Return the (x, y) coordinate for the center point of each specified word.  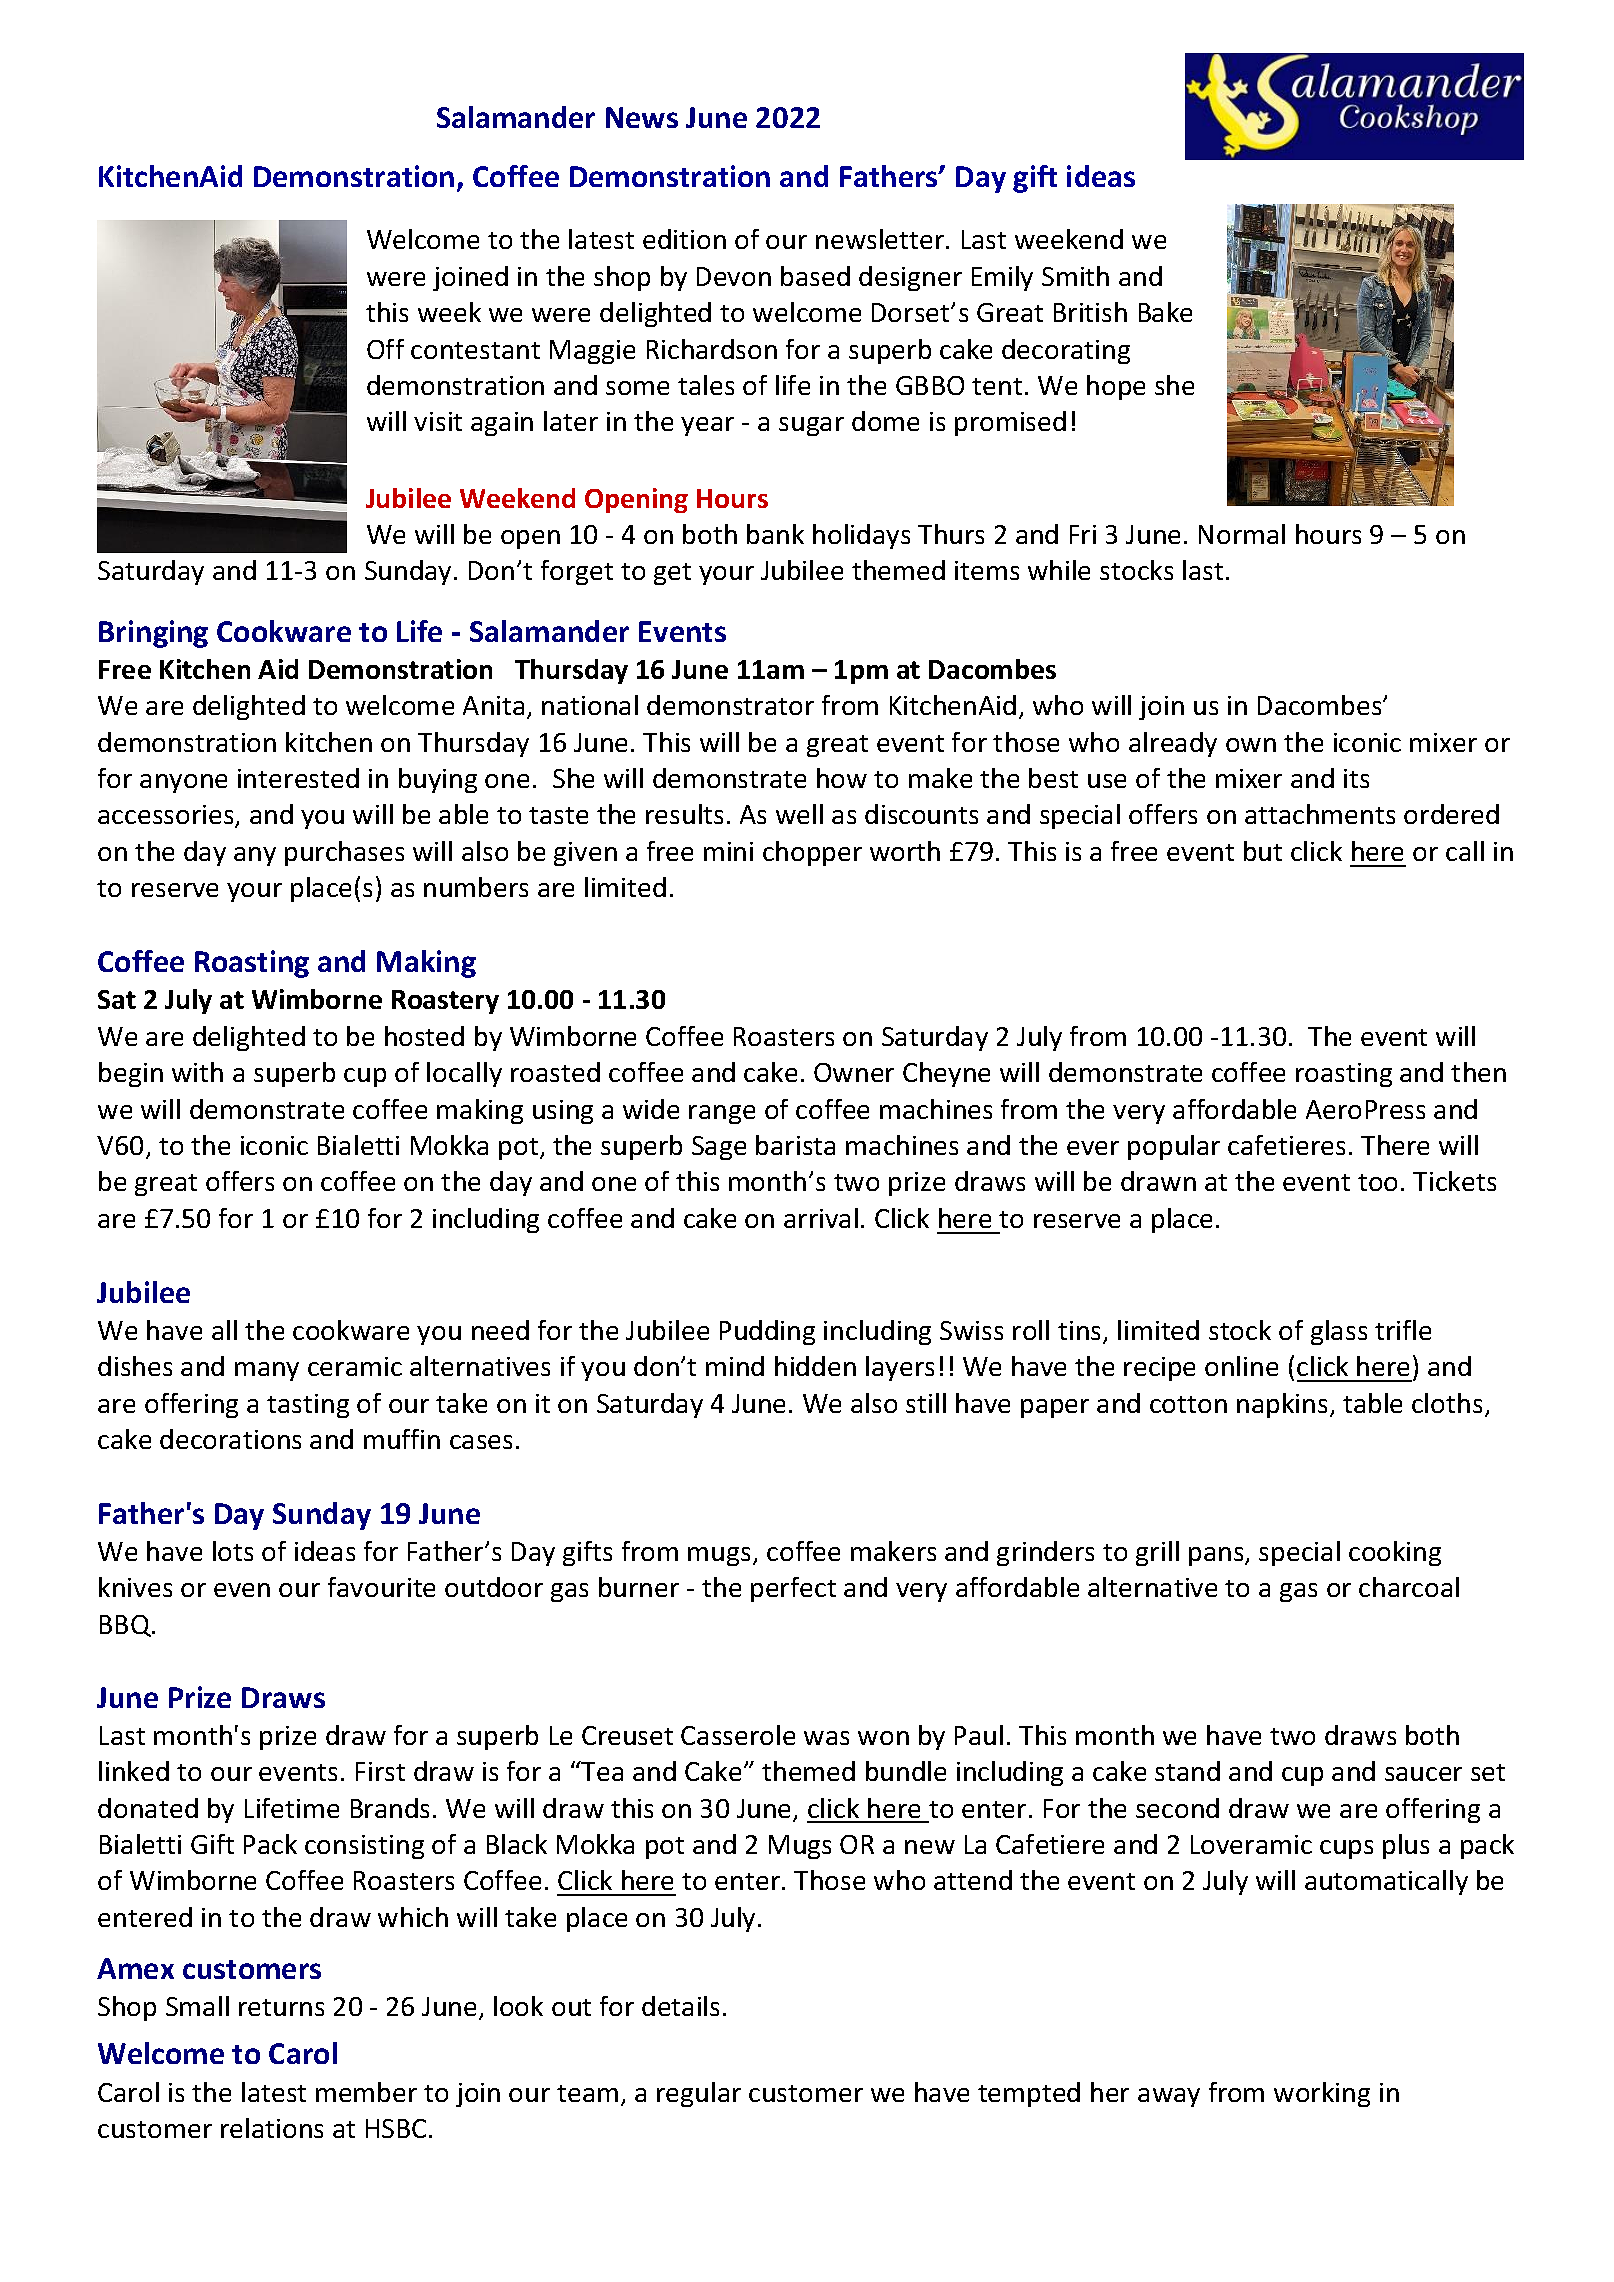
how (842, 778)
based (815, 276)
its (1356, 778)
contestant (475, 350)
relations (272, 2128)
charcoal (1409, 1587)
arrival (821, 1218)
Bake (1165, 312)
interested (298, 778)
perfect (793, 1589)
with (197, 1072)
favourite (381, 1587)
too (1377, 1182)
